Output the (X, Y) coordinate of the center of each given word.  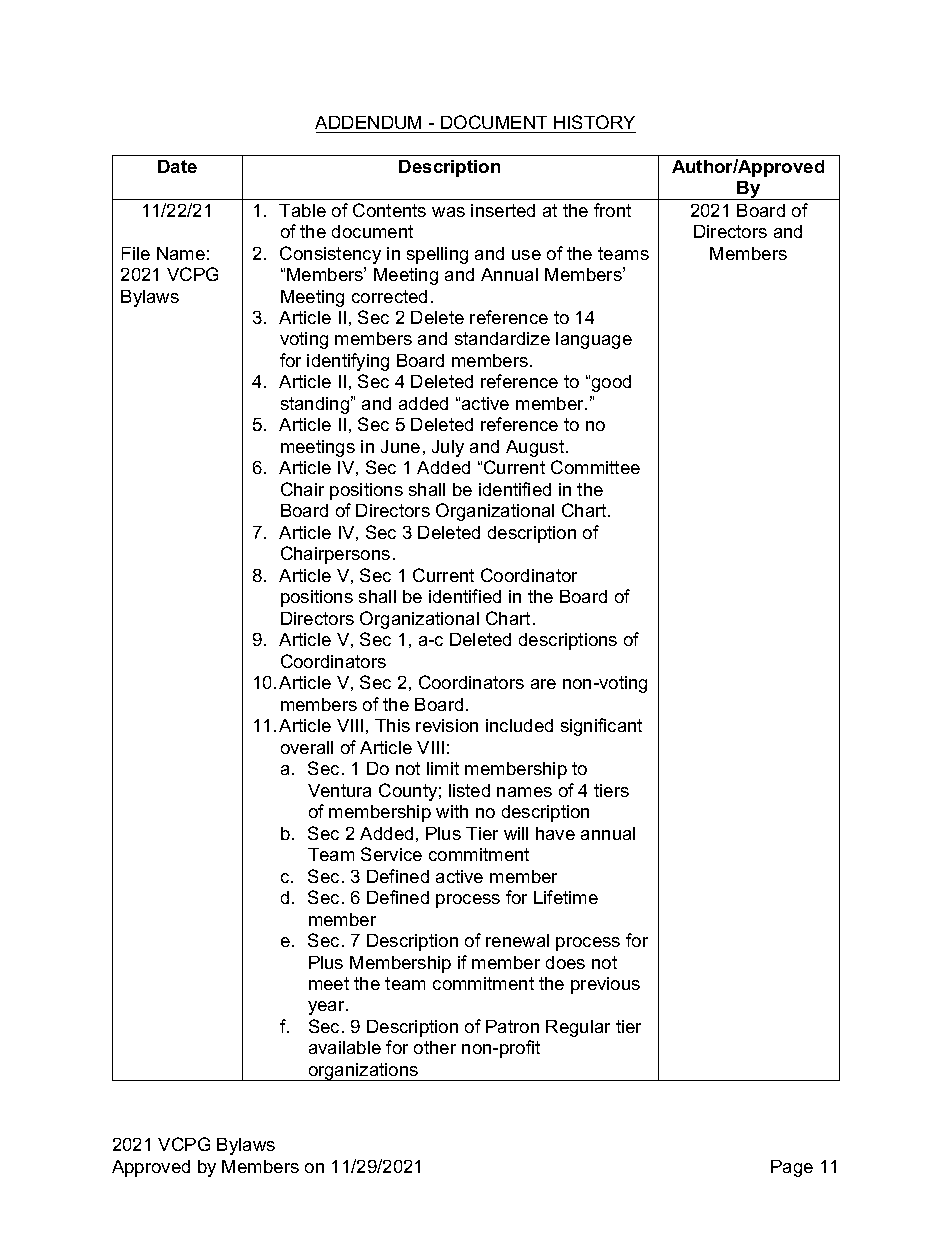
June (400, 446)
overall (307, 747)
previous (605, 985)
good (611, 383)
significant (601, 727)
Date (177, 166)
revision (447, 725)
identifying (348, 362)
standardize (502, 338)
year (327, 1008)
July (448, 448)
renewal (517, 940)
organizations (363, 1072)
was (448, 212)
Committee (595, 467)
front (612, 210)
